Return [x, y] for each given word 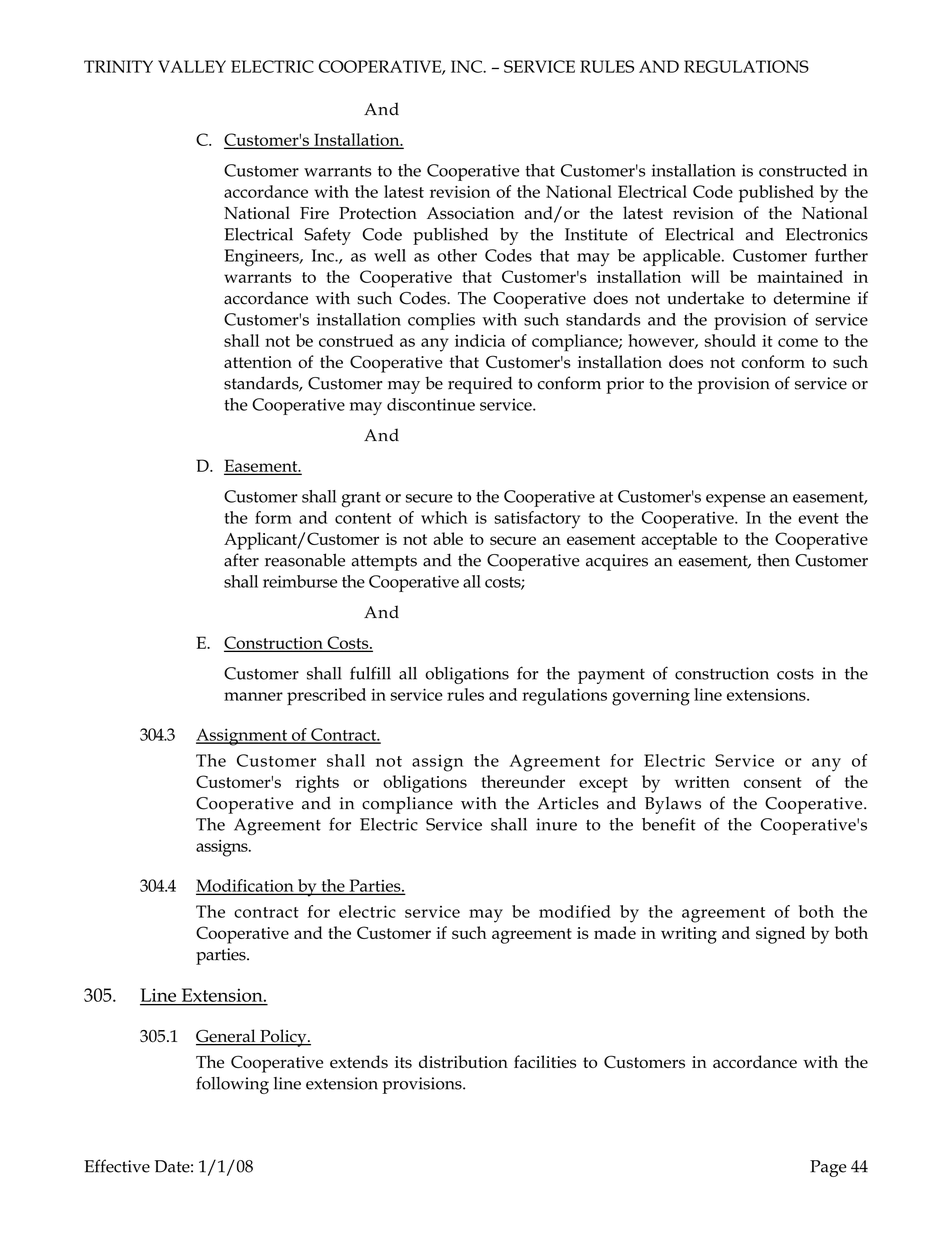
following [232, 1085]
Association [470, 213]
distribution [463, 1061]
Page [828, 1168]
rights [317, 784]
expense [736, 500]
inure [556, 824]
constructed [803, 170]
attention [258, 362]
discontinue [431, 404]
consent [773, 782]
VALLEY [192, 66]
